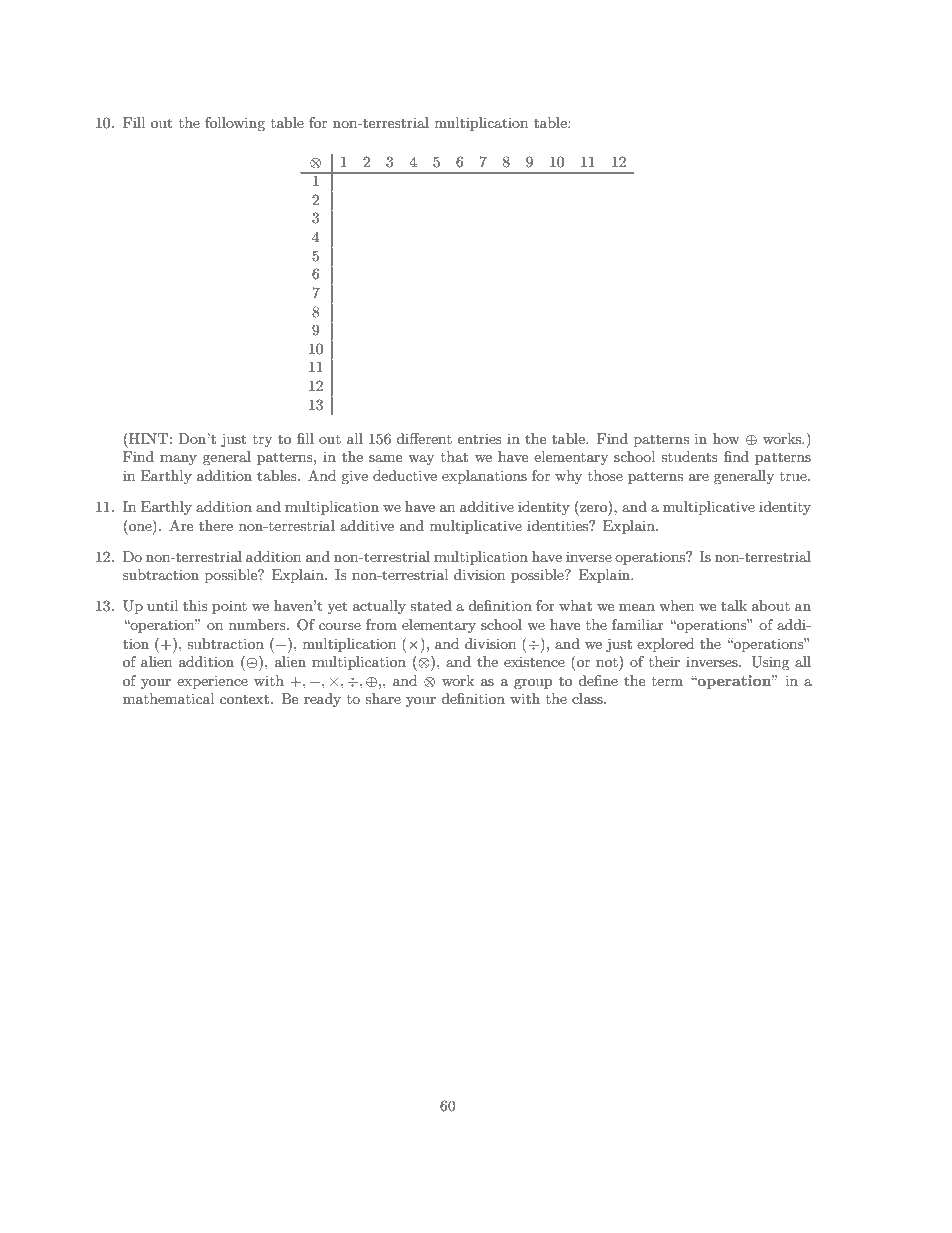 The height and width of the document is (1233, 952). Describe the element at coordinates (794, 476) in the document. I see `true` at that location.
